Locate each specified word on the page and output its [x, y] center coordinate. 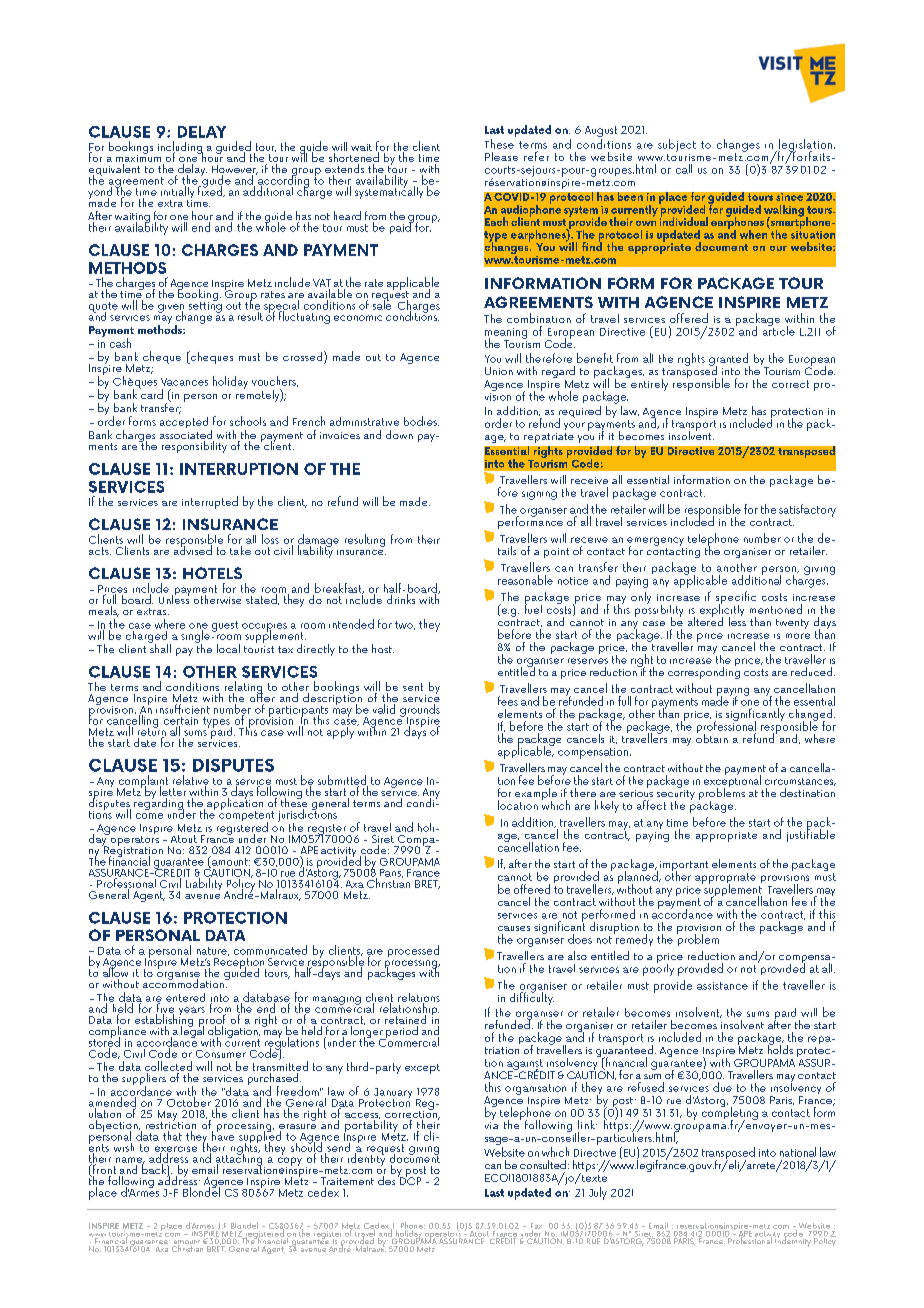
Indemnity [792, 1241]
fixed [211, 190]
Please [501, 156]
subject [677, 145]
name [130, 1161]
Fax [536, 1227]
